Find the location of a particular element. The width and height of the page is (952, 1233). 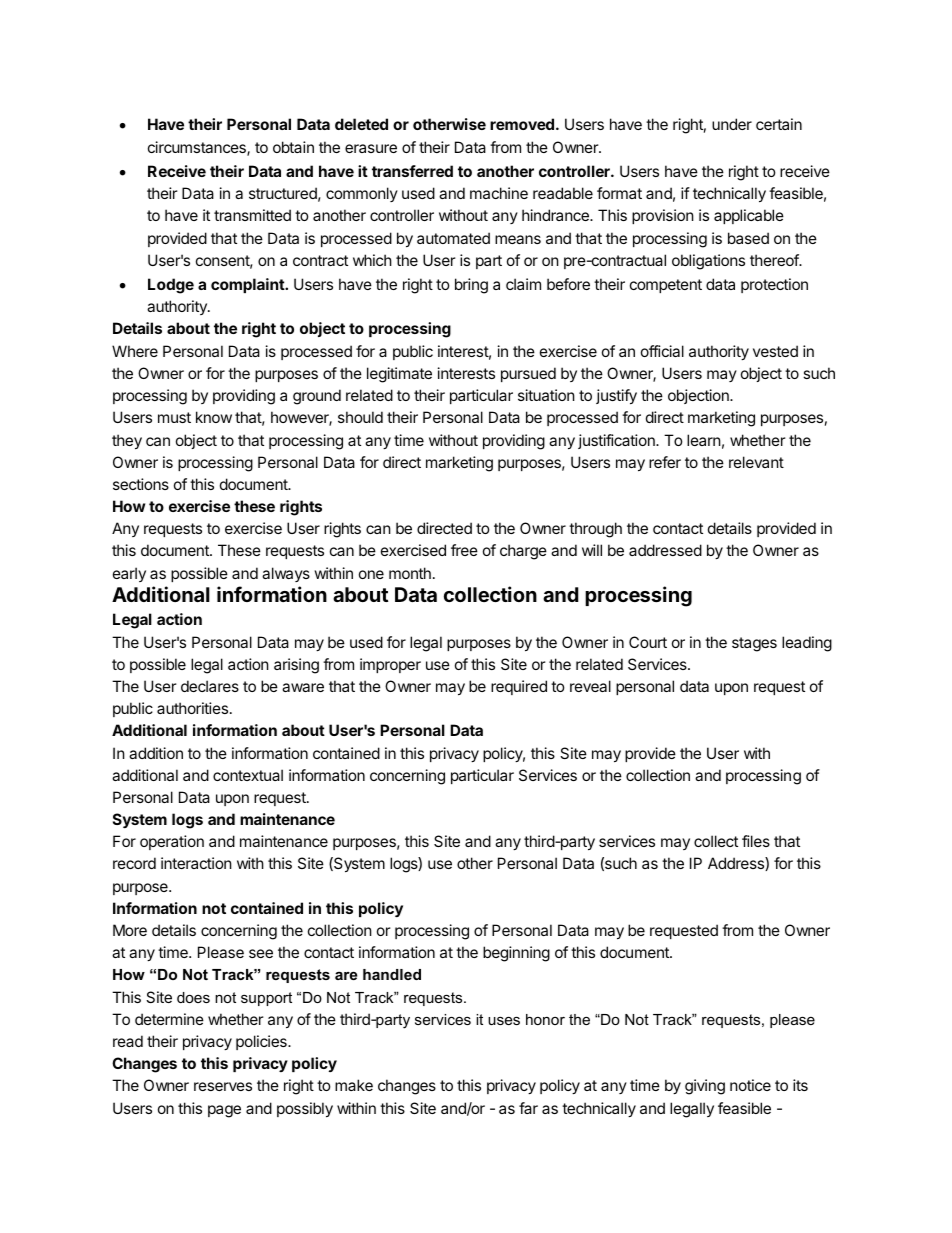

month is located at coordinates (410, 573).
